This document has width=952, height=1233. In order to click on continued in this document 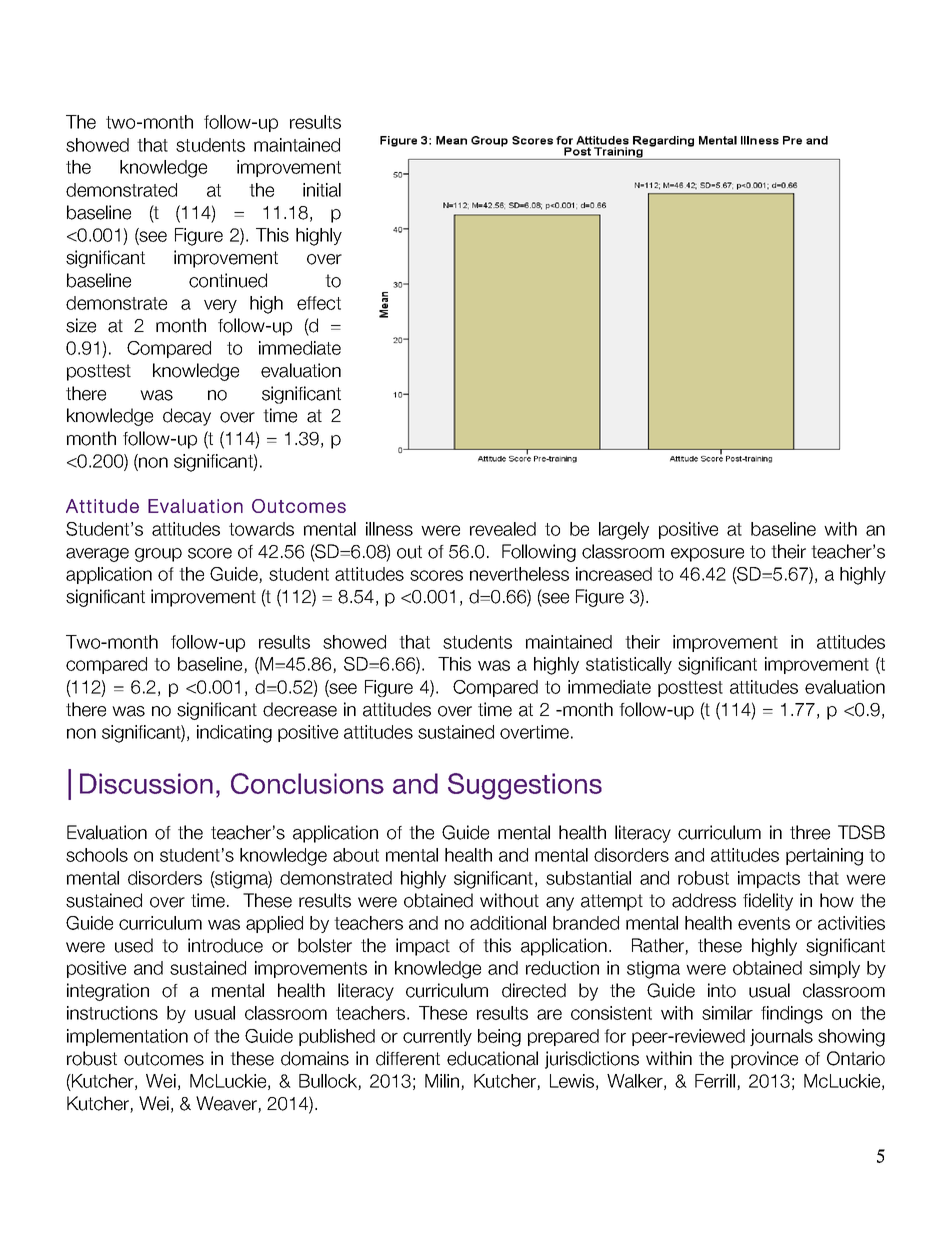, I will do `click(228, 280)`.
